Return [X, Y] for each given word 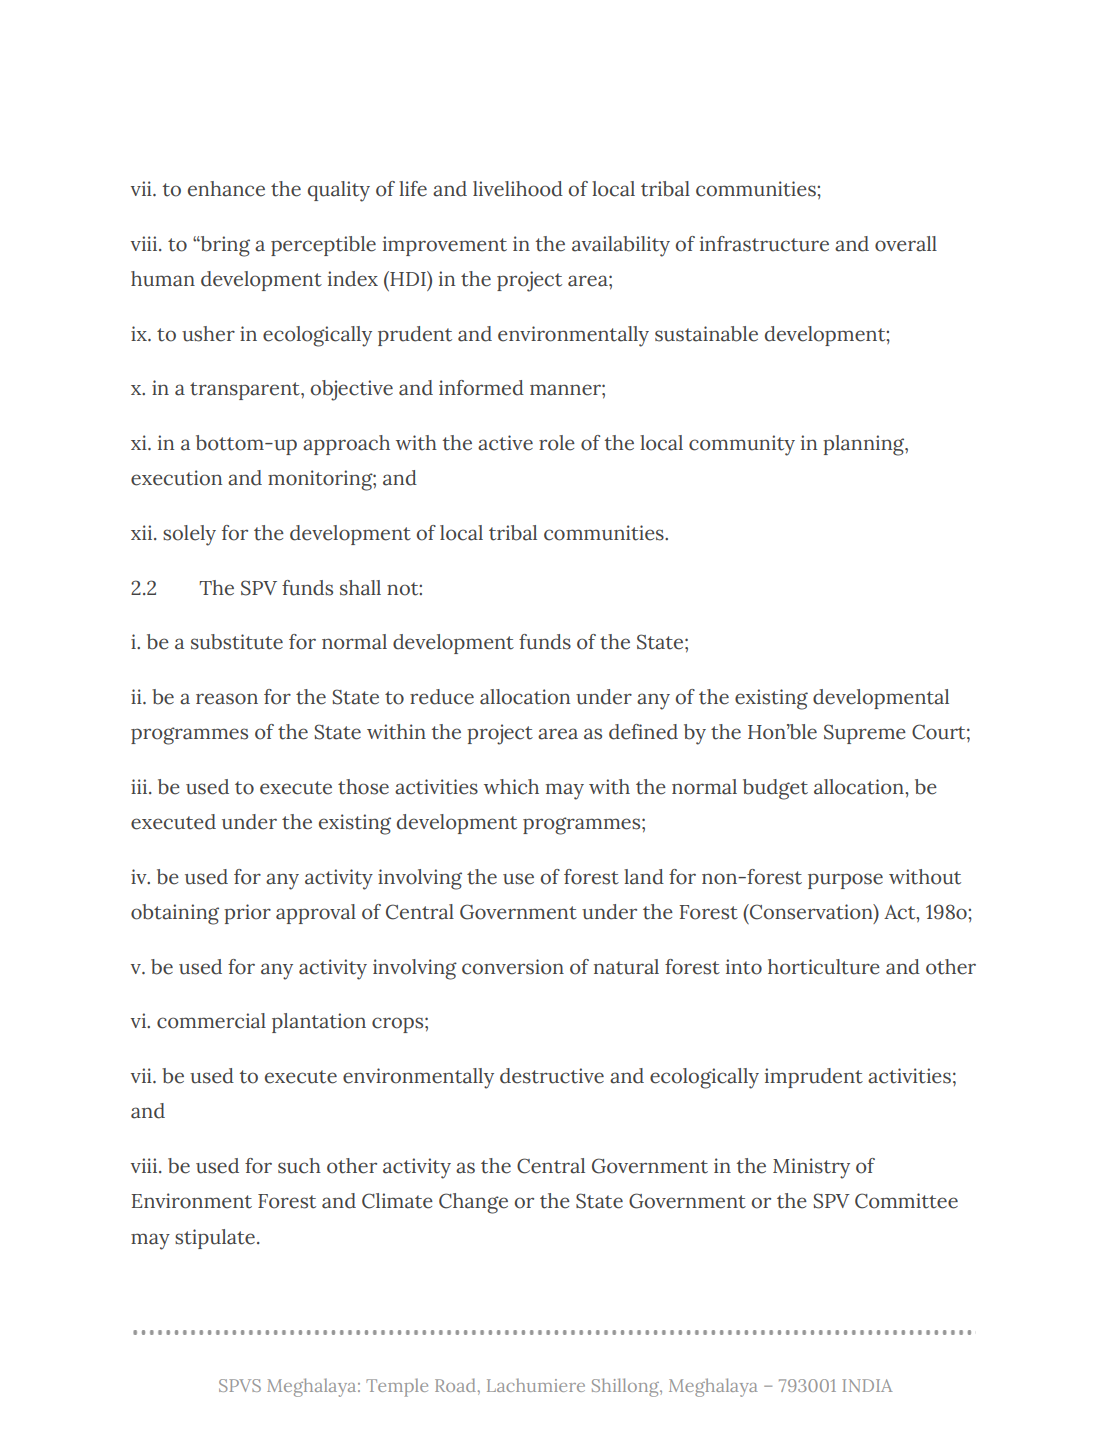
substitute [237, 642]
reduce [442, 697]
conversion [513, 967]
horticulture [824, 967]
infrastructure [764, 244]
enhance [226, 189]
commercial [211, 1021]
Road [455, 1385]
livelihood [518, 189]
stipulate [215, 1239]
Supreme [865, 734]
